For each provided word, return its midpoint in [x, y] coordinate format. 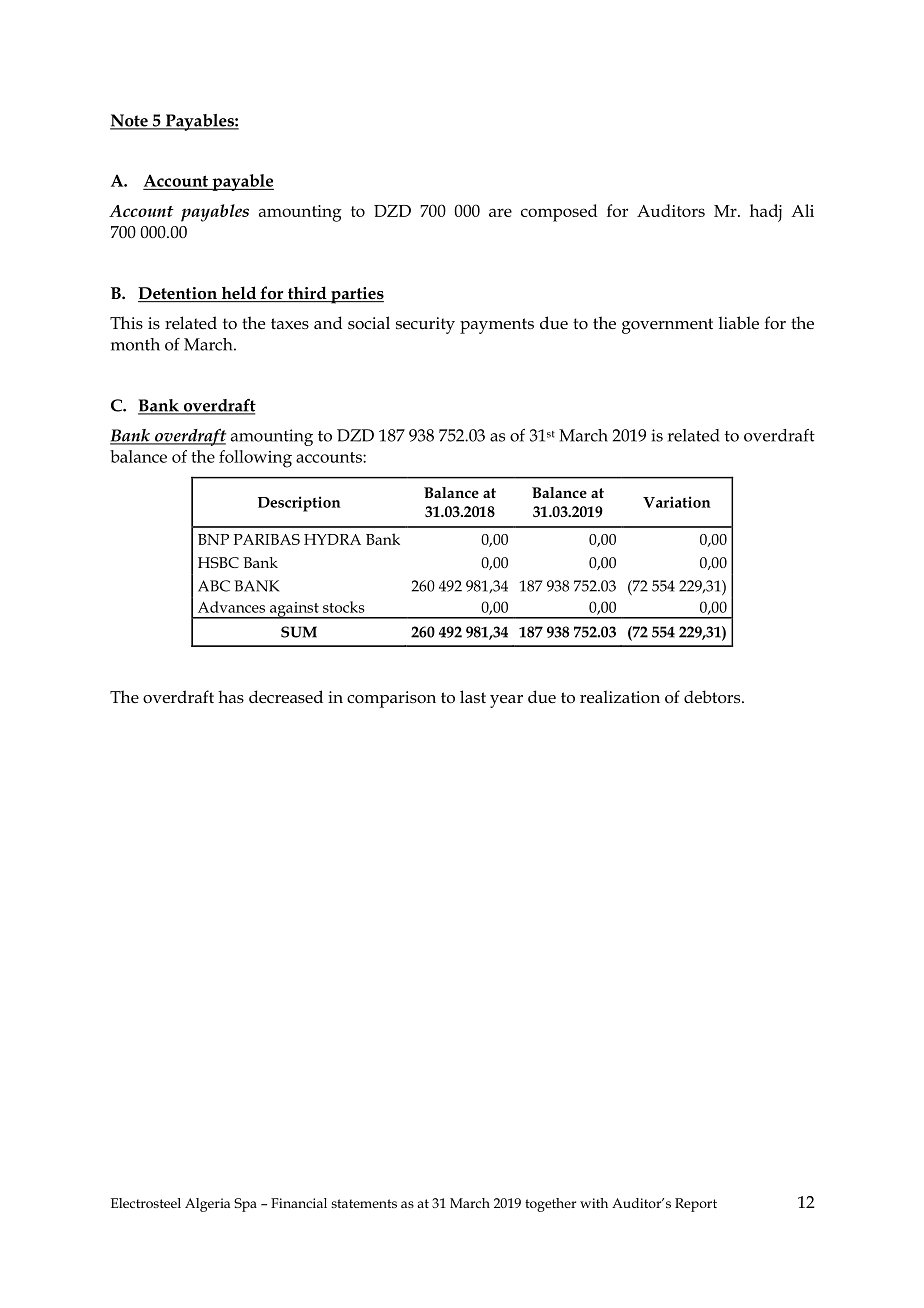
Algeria [207, 1205]
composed [559, 213]
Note [130, 121]
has [231, 696]
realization [620, 697]
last [473, 696]
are [500, 212]
